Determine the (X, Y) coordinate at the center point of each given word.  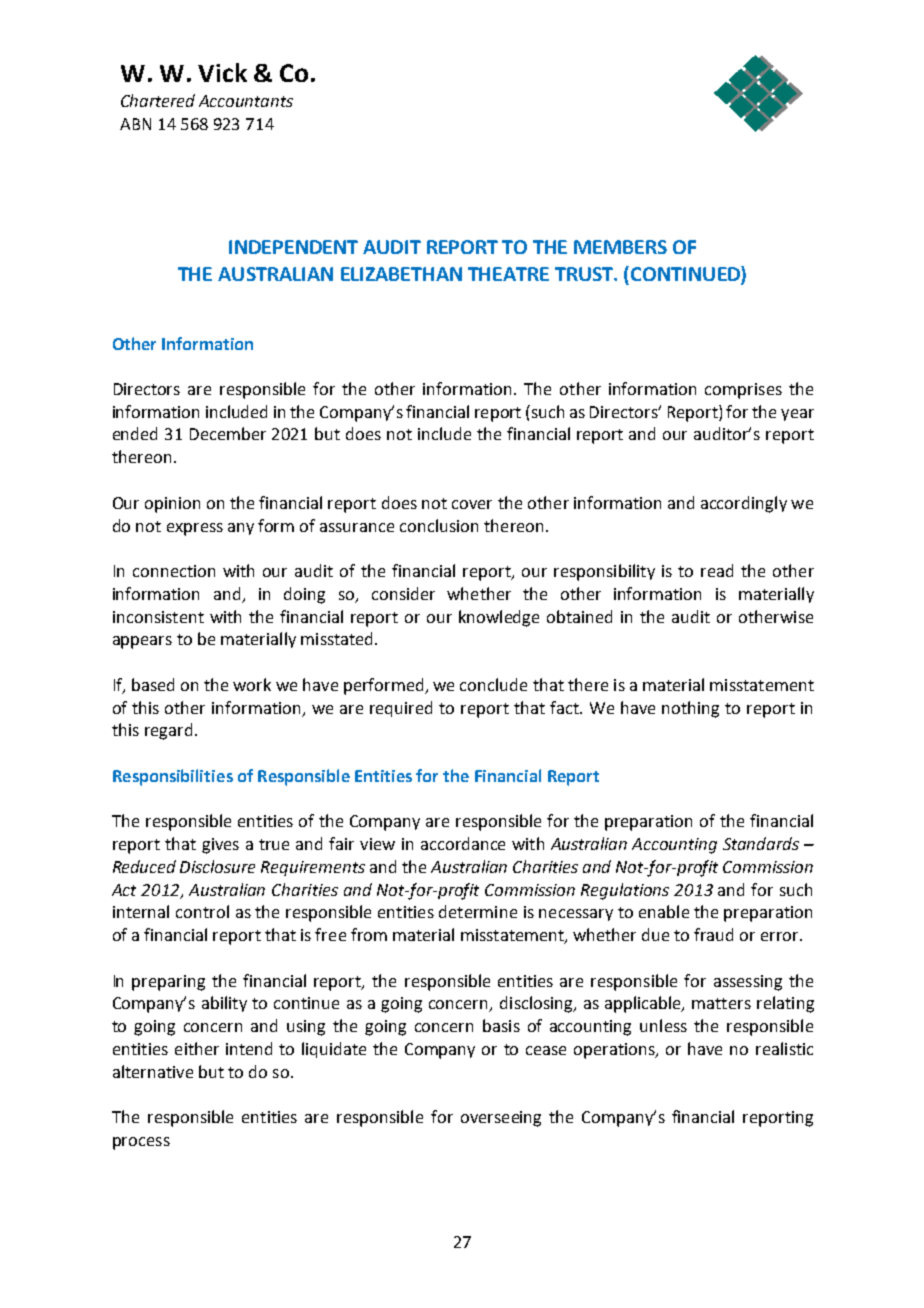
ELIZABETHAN (401, 274)
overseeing (501, 1119)
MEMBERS (620, 247)
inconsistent (158, 617)
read (717, 570)
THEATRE (508, 274)
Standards (761, 843)
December (228, 433)
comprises (743, 391)
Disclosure (217, 866)
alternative (153, 1071)
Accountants (246, 101)
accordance (463, 843)
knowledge (499, 618)
